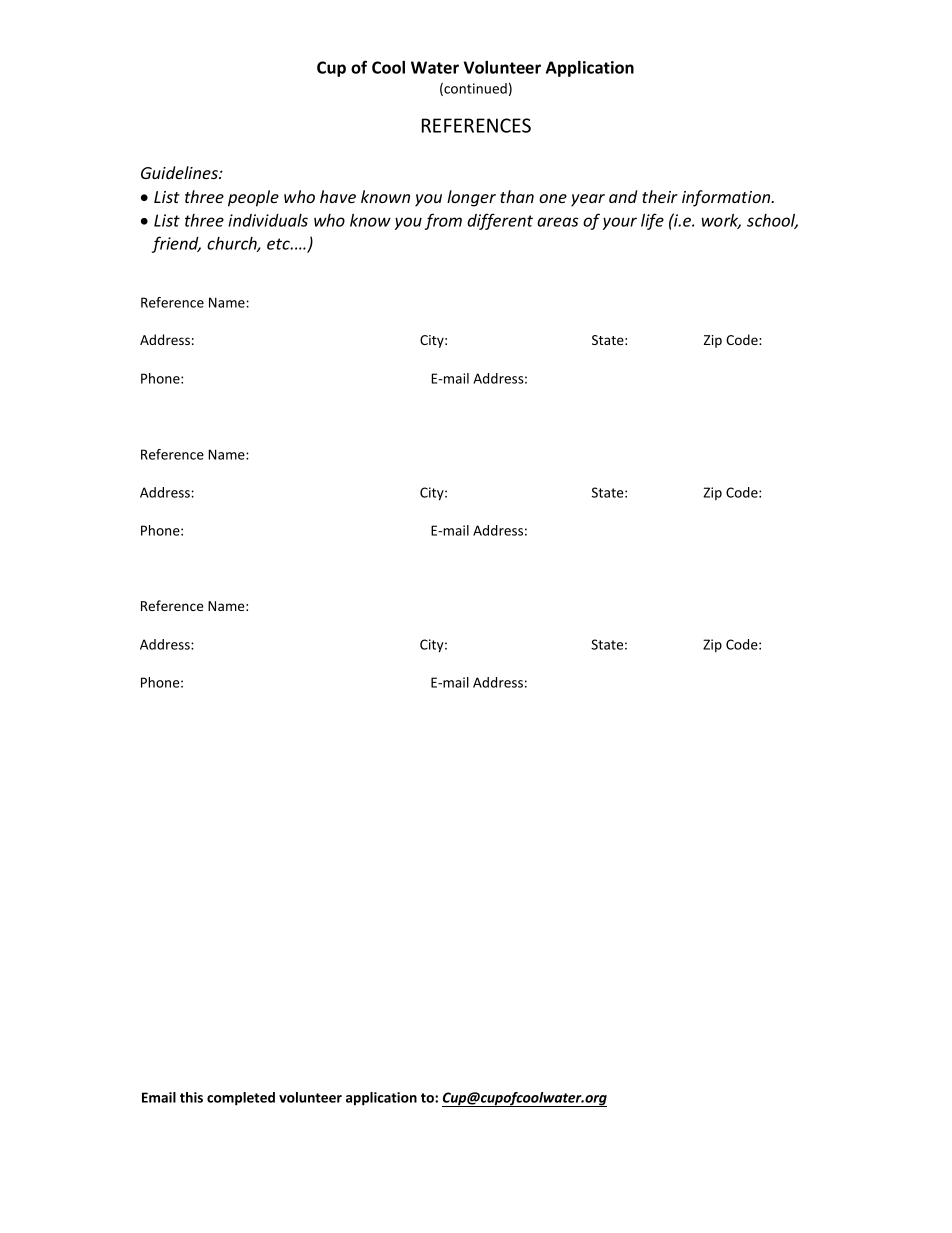 This screenshot has width=952, height=1233. What do you see at coordinates (660, 196) in the screenshot?
I see `their` at bounding box center [660, 196].
